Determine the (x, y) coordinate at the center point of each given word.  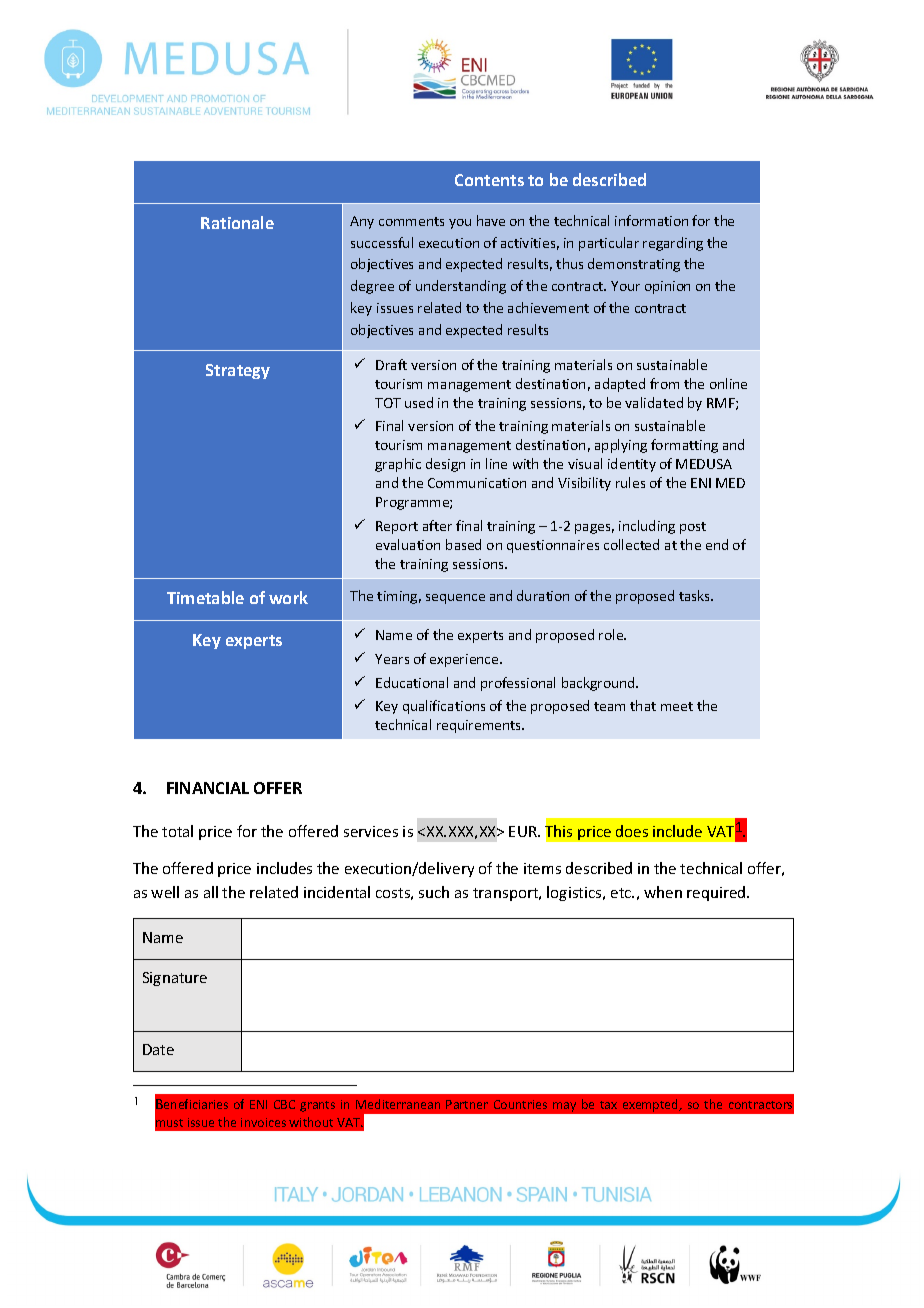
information (651, 220)
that (643, 705)
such (434, 892)
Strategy (238, 371)
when (663, 892)
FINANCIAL (208, 788)
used (419, 402)
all (211, 892)
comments (411, 221)
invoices (263, 1122)
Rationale (237, 222)
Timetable (205, 597)
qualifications (444, 707)
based (463, 544)
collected (631, 544)
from (664, 383)
